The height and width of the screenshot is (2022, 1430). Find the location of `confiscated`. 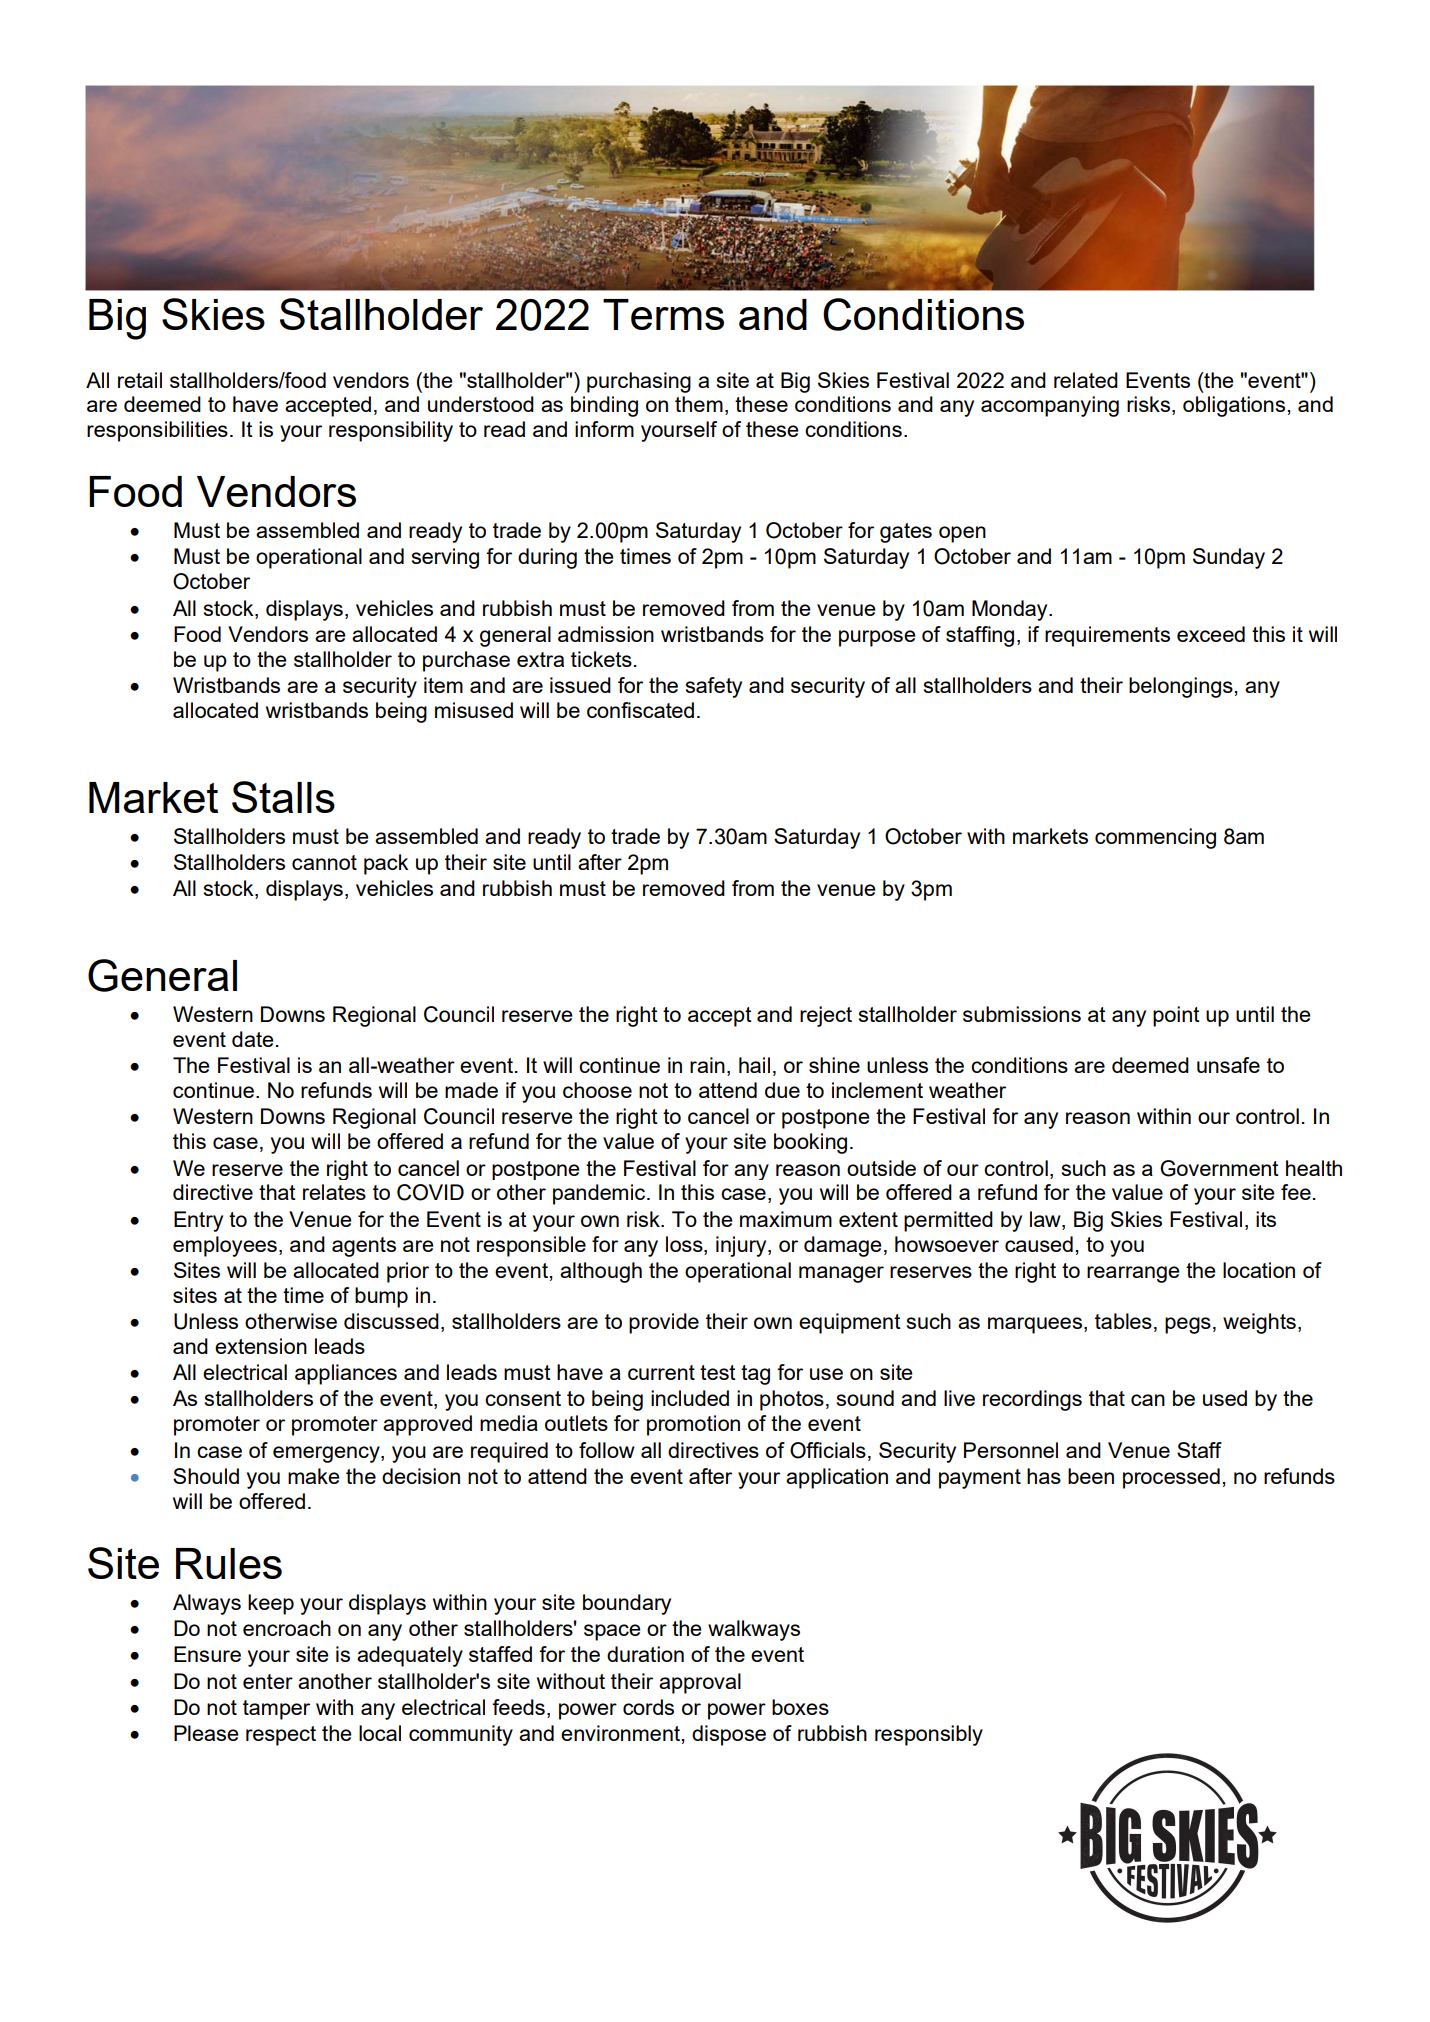

confiscated is located at coordinates (640, 710).
